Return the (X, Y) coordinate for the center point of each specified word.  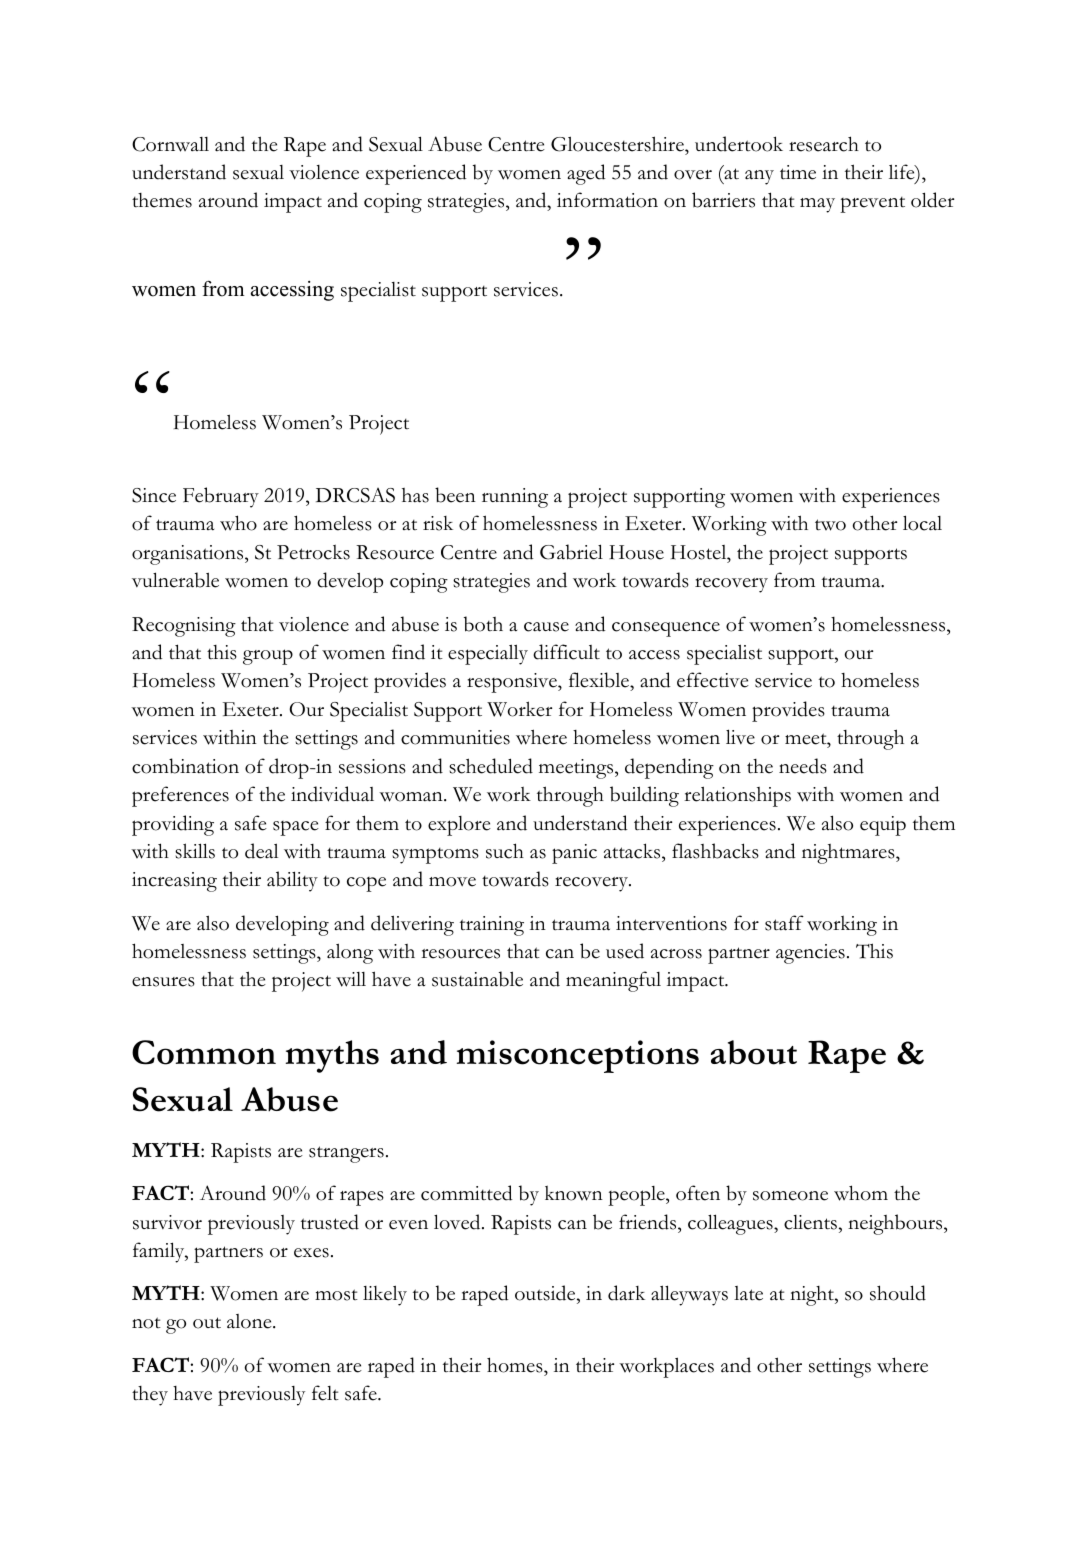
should (898, 1293)
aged (586, 174)
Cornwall (170, 144)
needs (803, 766)
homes (516, 1365)
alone (250, 1321)
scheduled (491, 766)
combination (185, 766)
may (817, 205)
